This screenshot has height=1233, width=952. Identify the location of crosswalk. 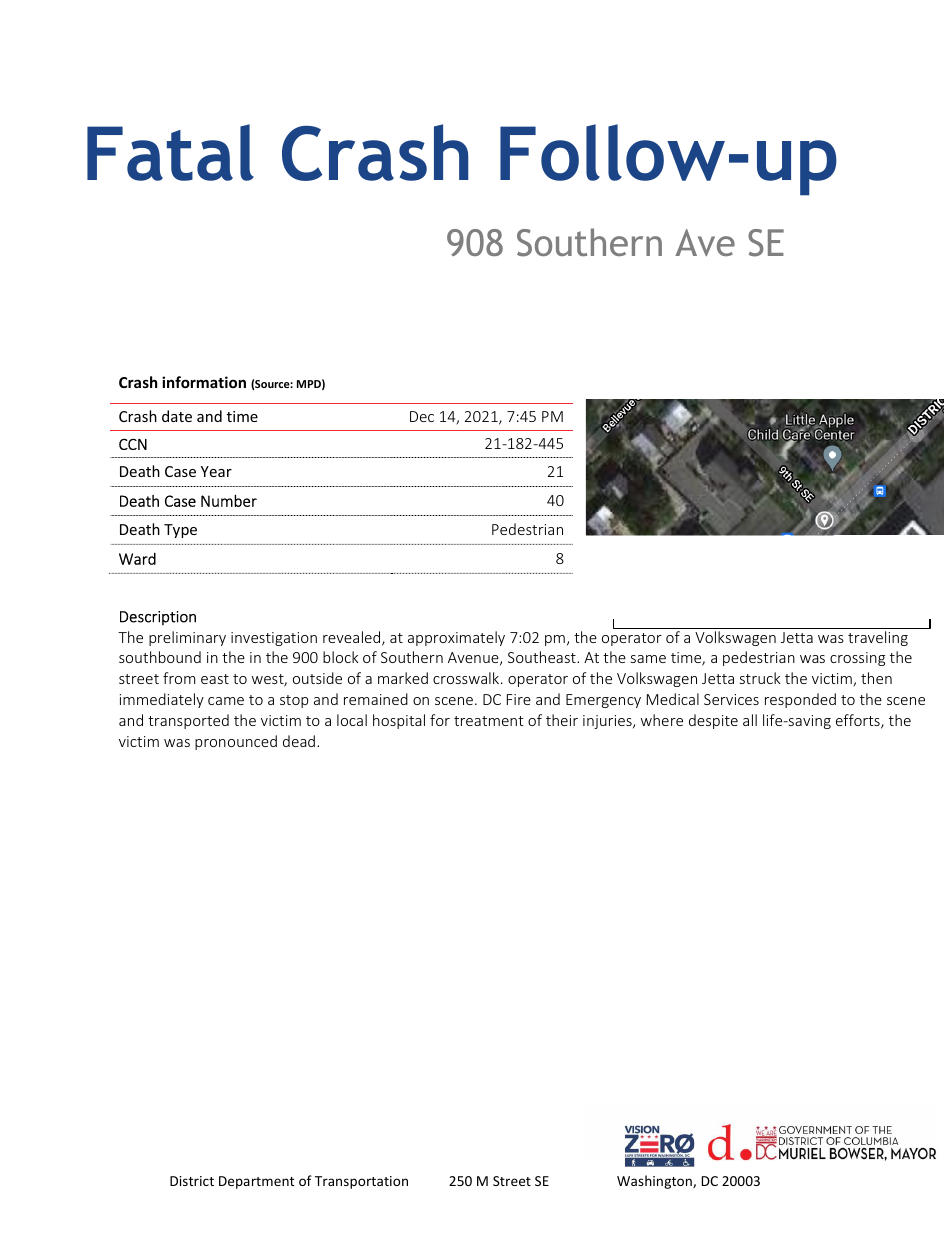
(467, 678).
